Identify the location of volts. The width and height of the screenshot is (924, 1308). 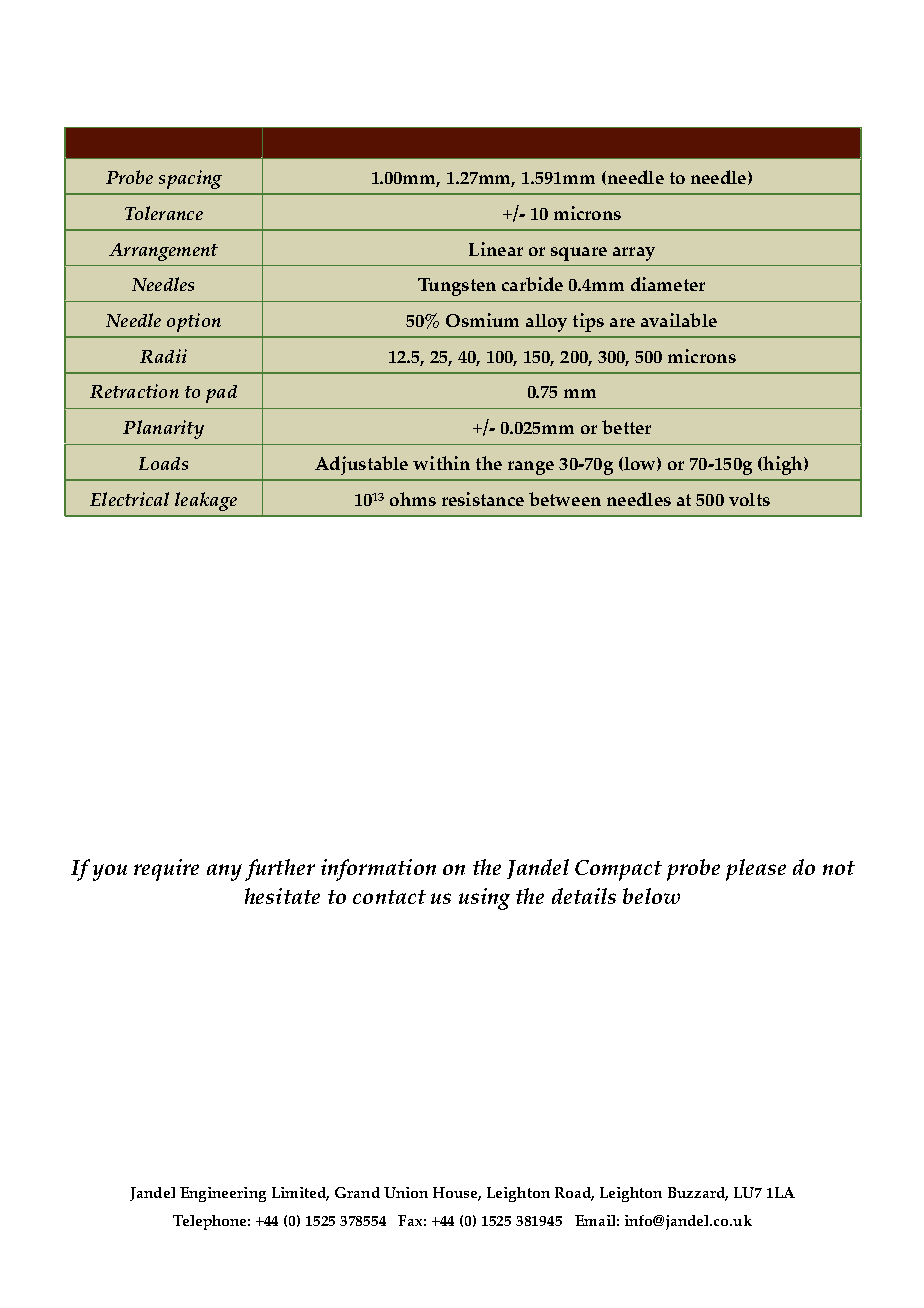
(749, 499).
